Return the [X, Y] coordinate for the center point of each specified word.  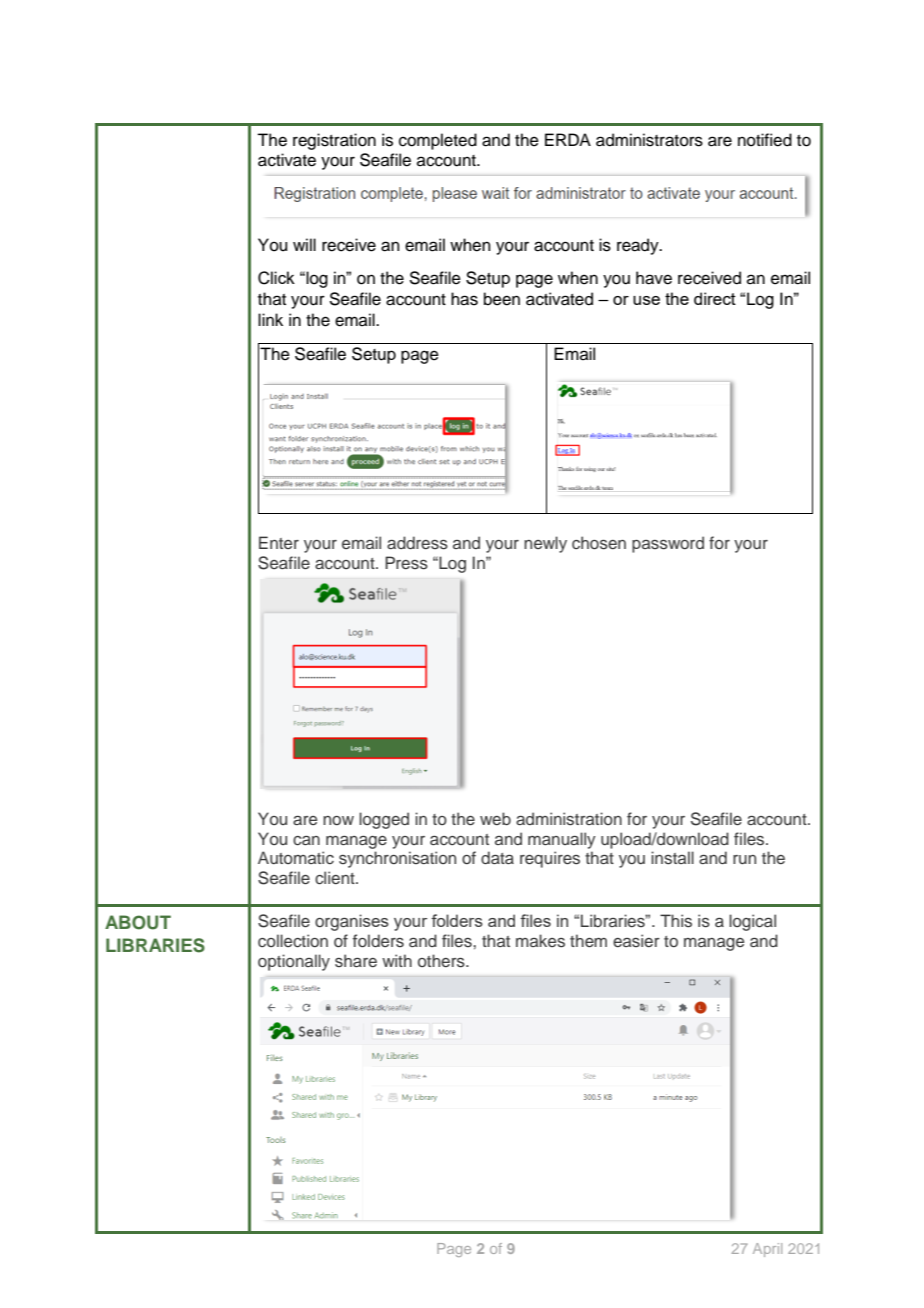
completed [438, 141]
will [304, 244]
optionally [294, 962]
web [495, 818]
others [442, 961]
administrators [649, 140]
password [668, 544]
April [767, 1250]
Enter [279, 542]
